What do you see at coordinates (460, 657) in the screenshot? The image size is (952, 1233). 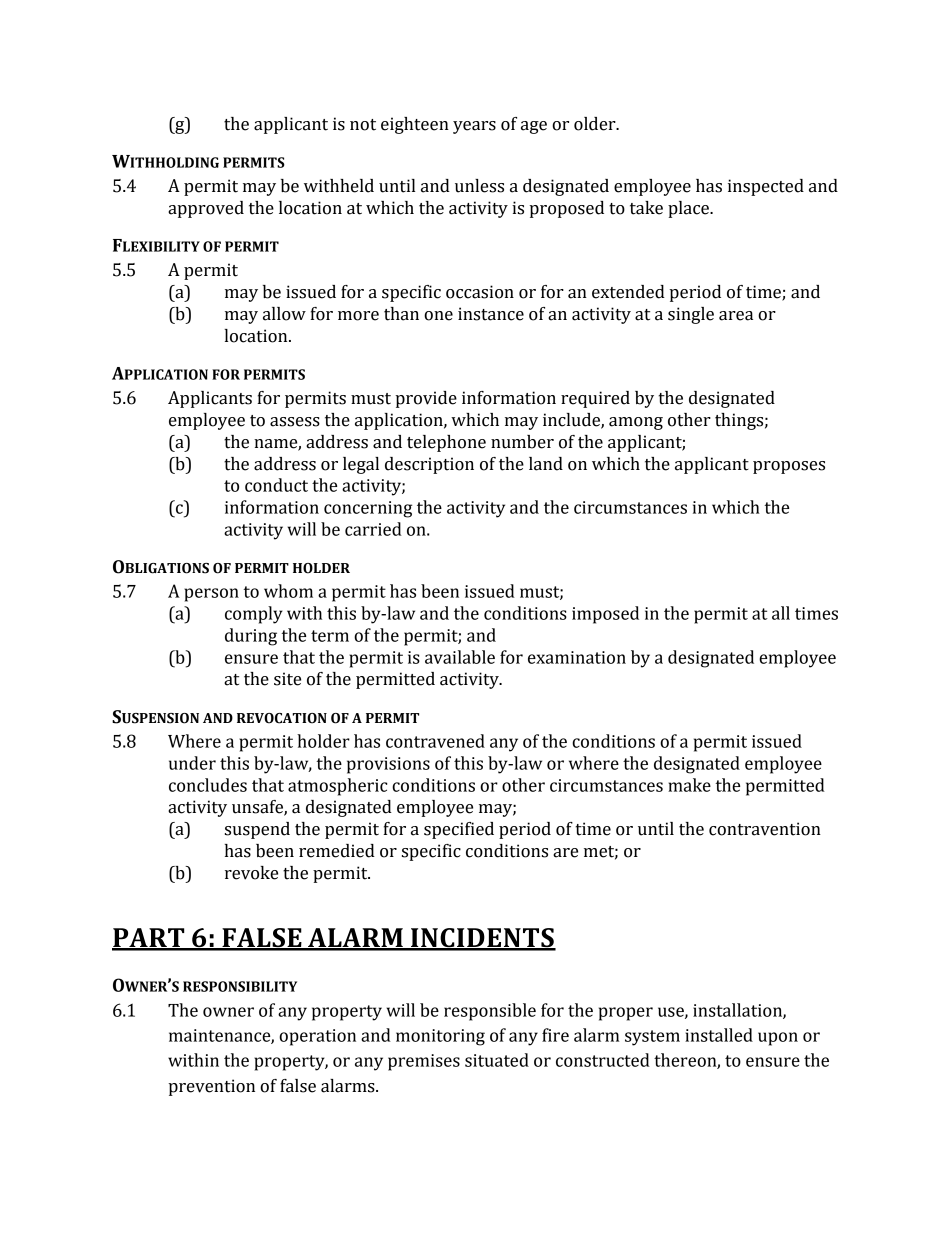 I see `available` at bounding box center [460, 657].
